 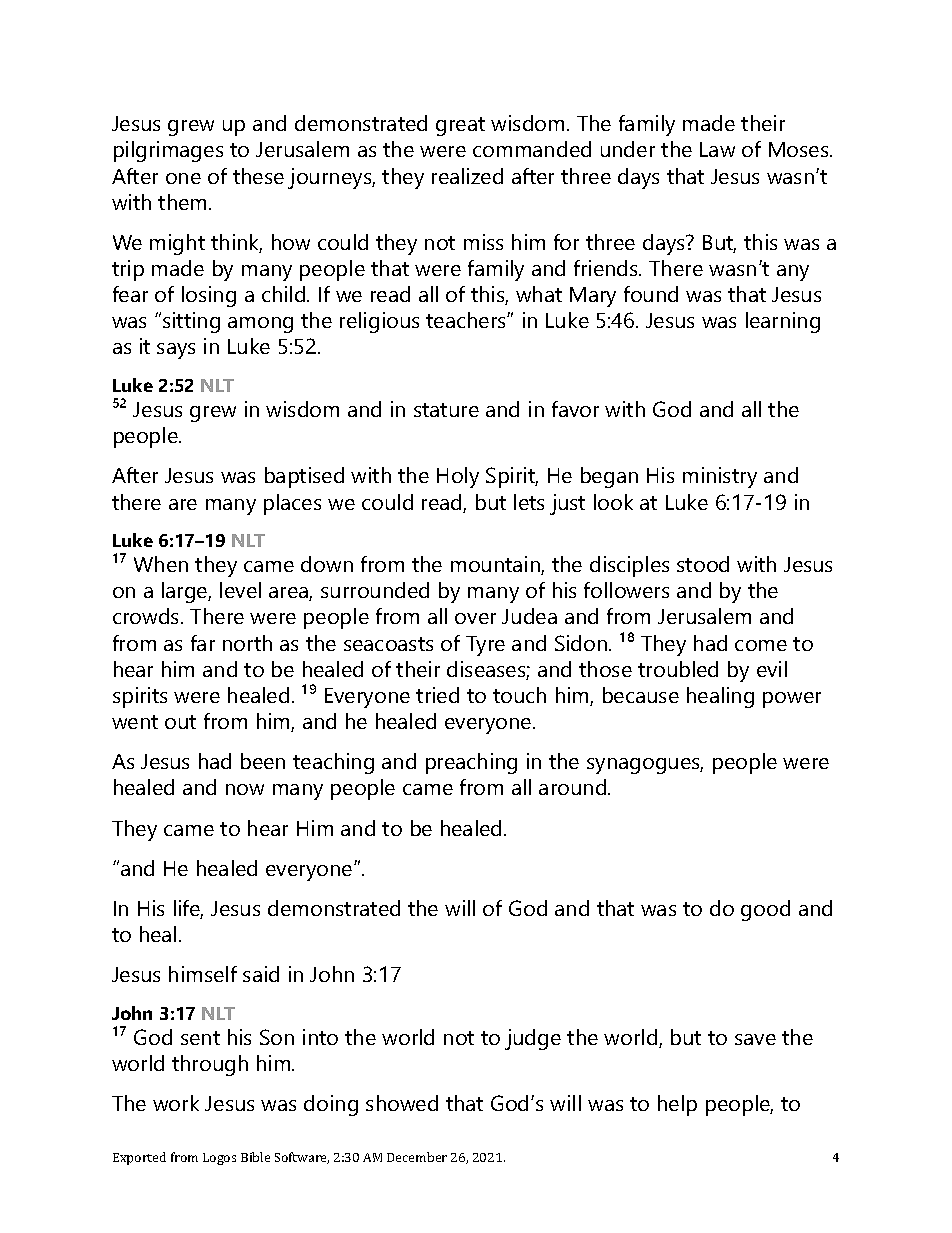 What do you see at coordinates (471, 763) in the image?
I see `preaching` at bounding box center [471, 763].
